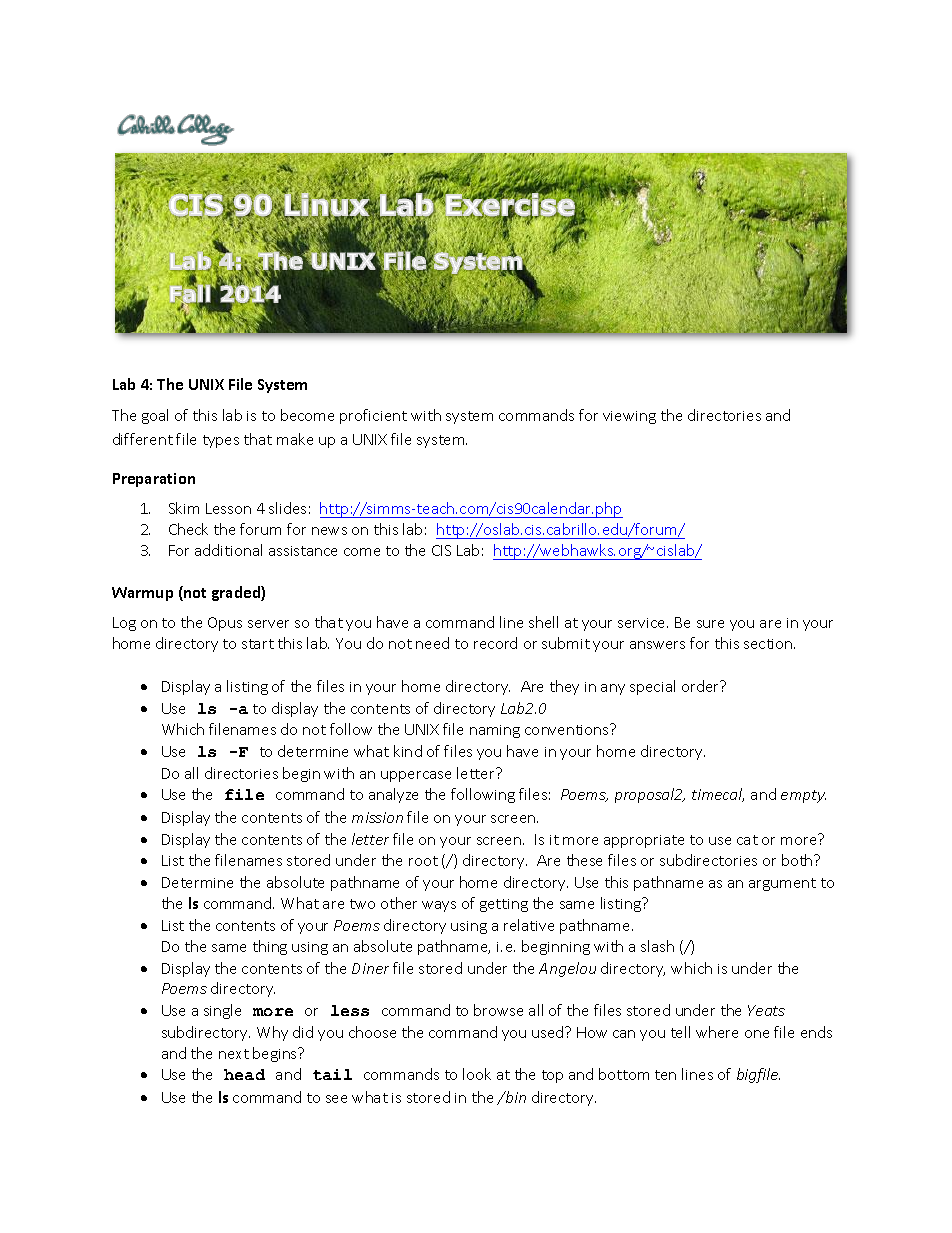  I want to click on naming, so click(495, 731).
